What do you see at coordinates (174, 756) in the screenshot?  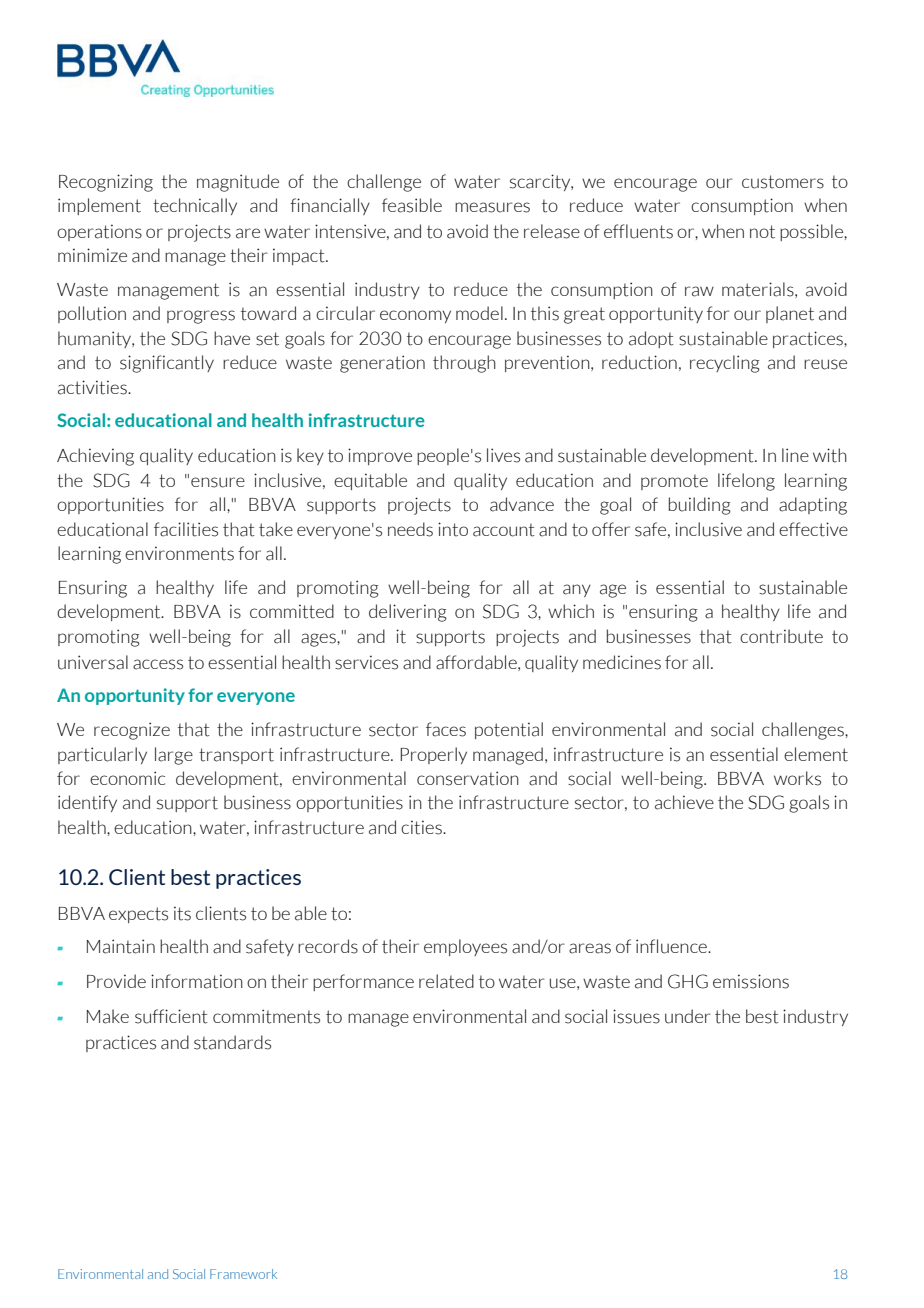 I see `large` at bounding box center [174, 756].
